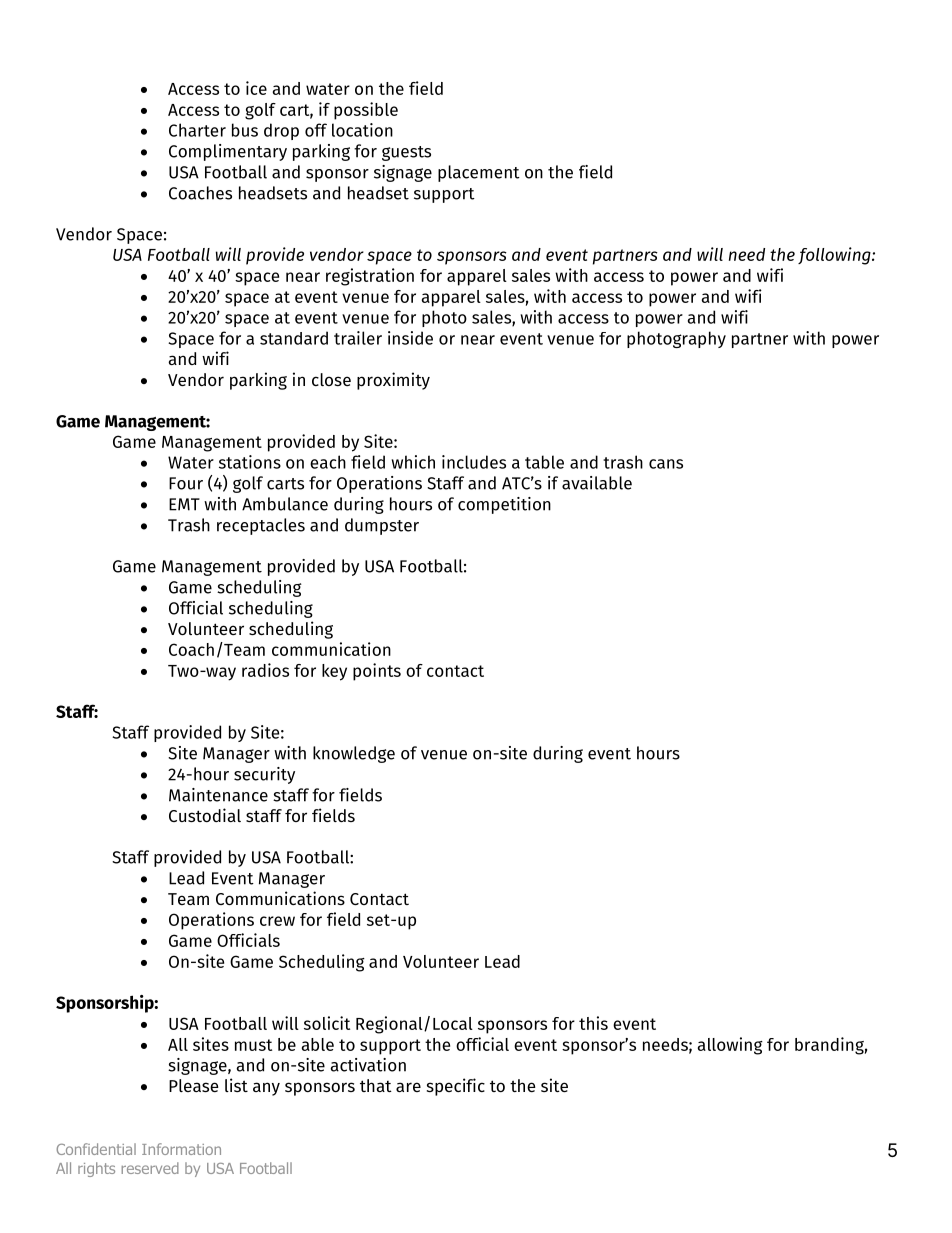  What do you see at coordinates (730, 1046) in the document?
I see `allowing` at bounding box center [730, 1046].
